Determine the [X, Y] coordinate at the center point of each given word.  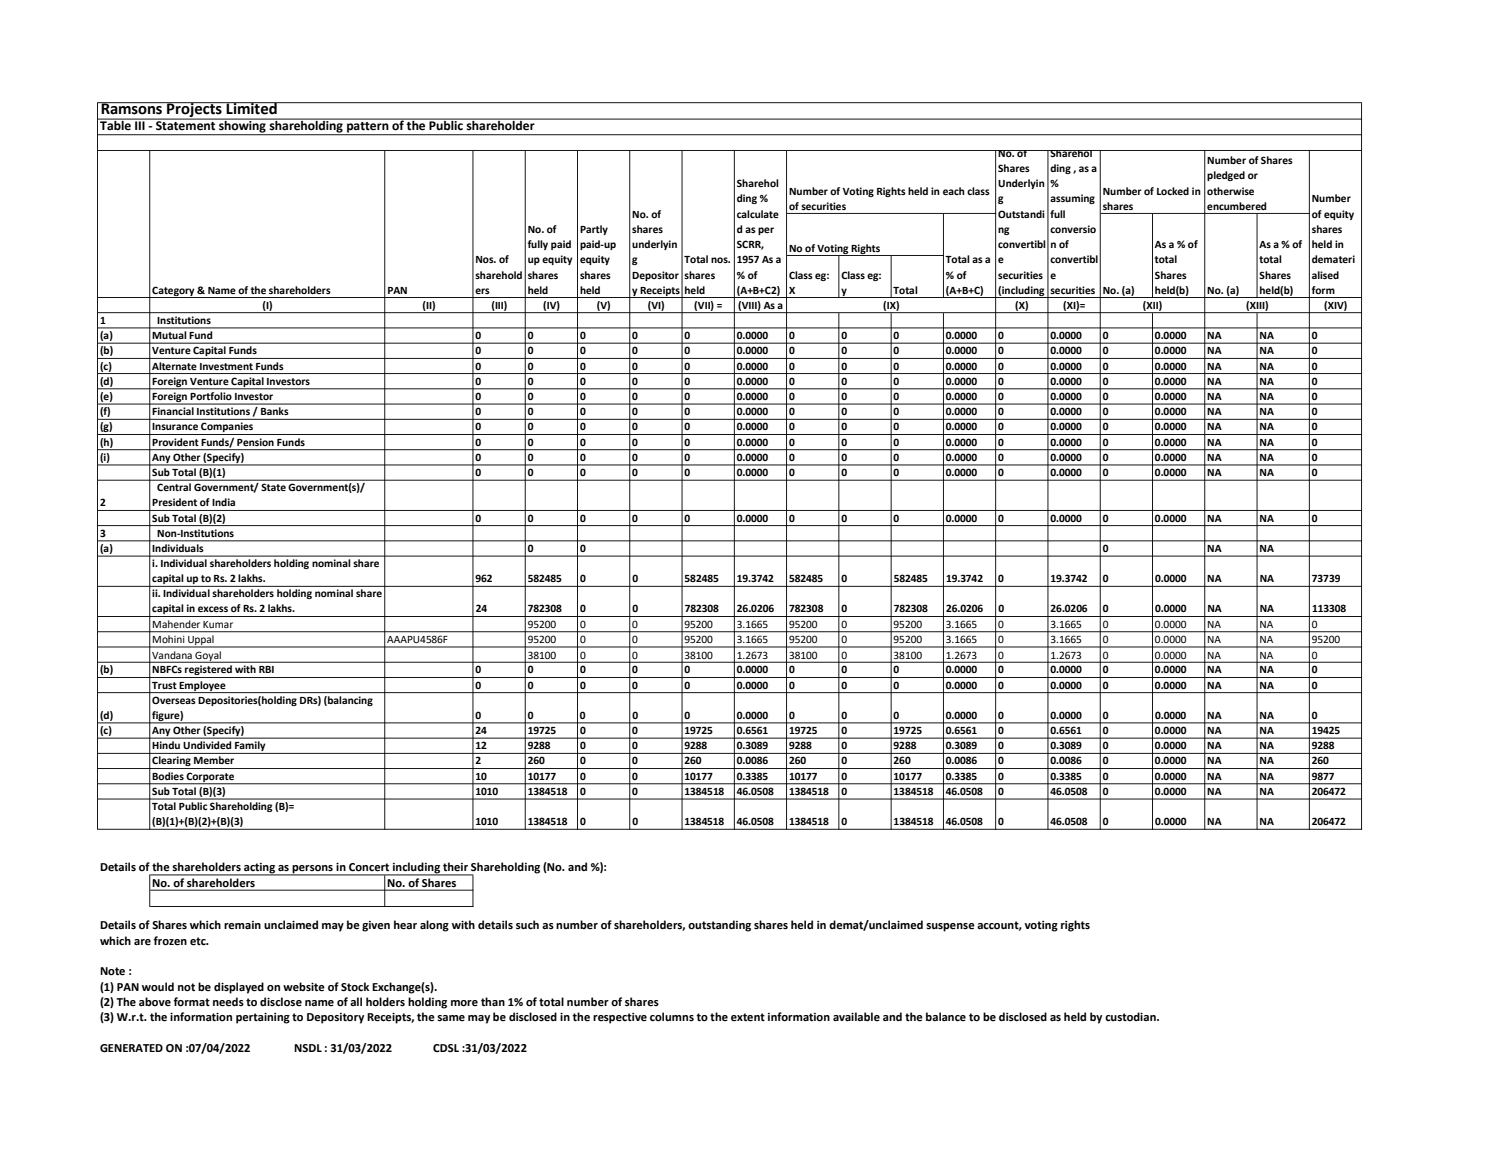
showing [242, 127]
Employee [203, 687]
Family [250, 747]
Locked [1173, 191]
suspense [950, 927]
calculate [758, 214]
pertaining [263, 1018]
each [954, 191]
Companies [227, 428]
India [223, 502]
